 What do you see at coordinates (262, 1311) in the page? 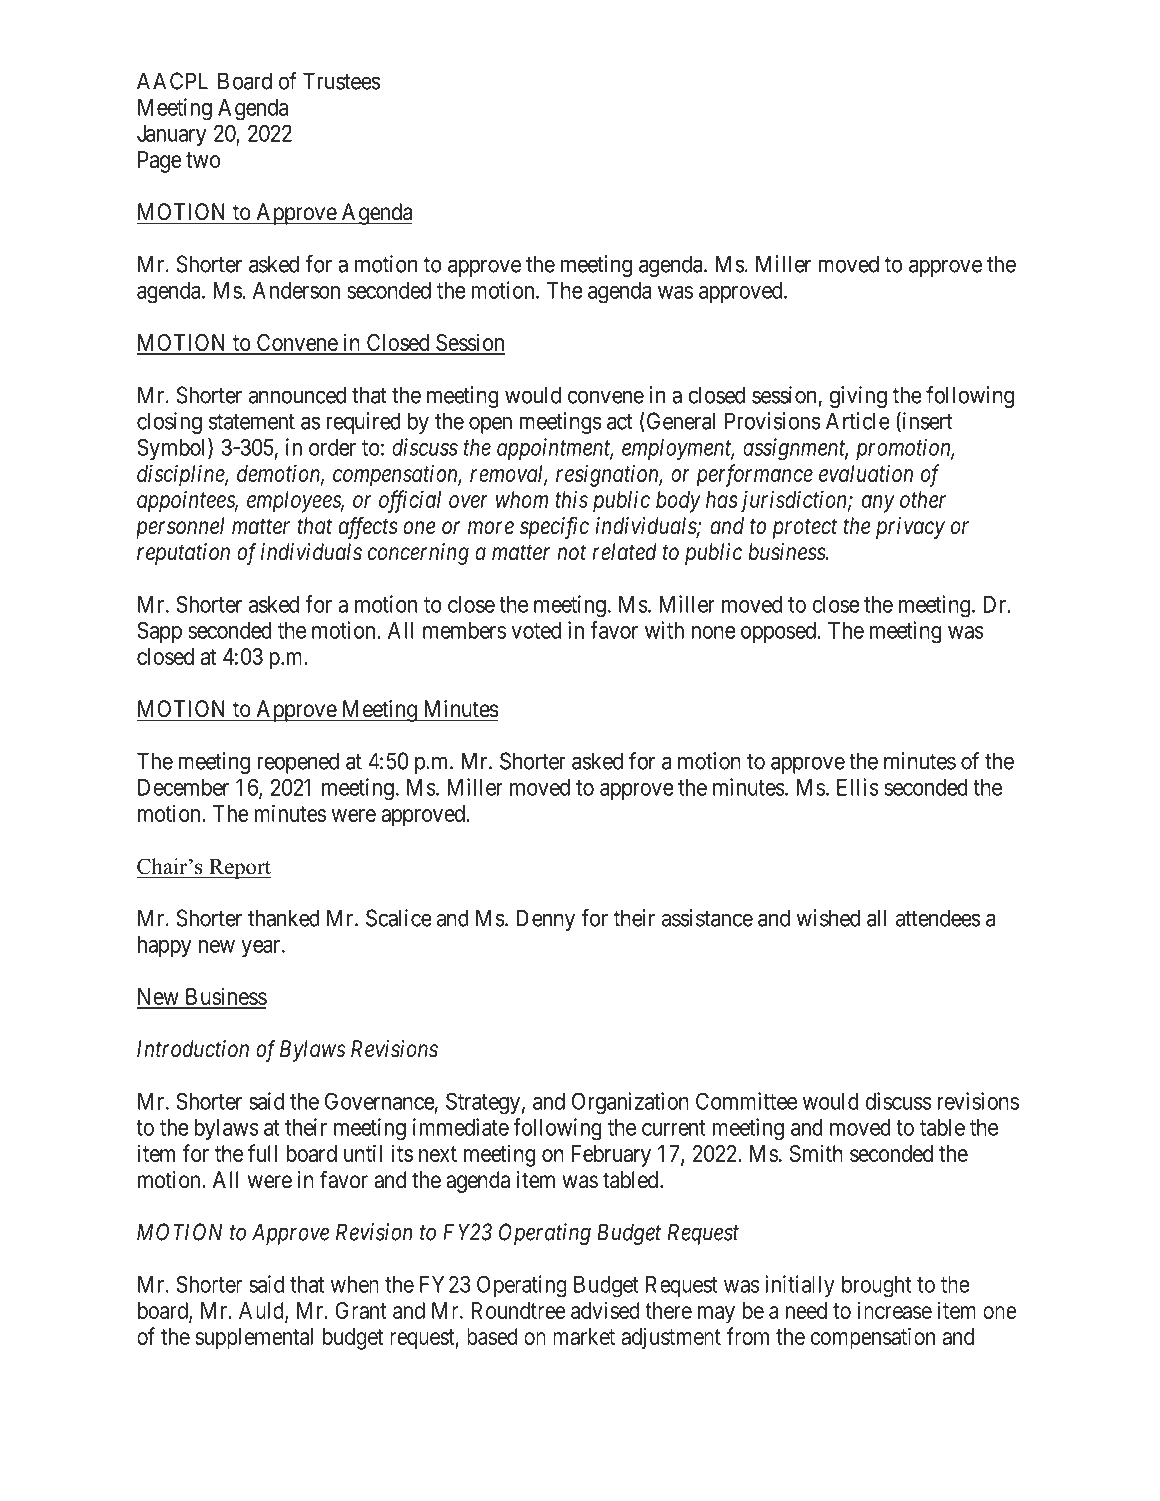
I see `Auld` at bounding box center [262, 1311].
